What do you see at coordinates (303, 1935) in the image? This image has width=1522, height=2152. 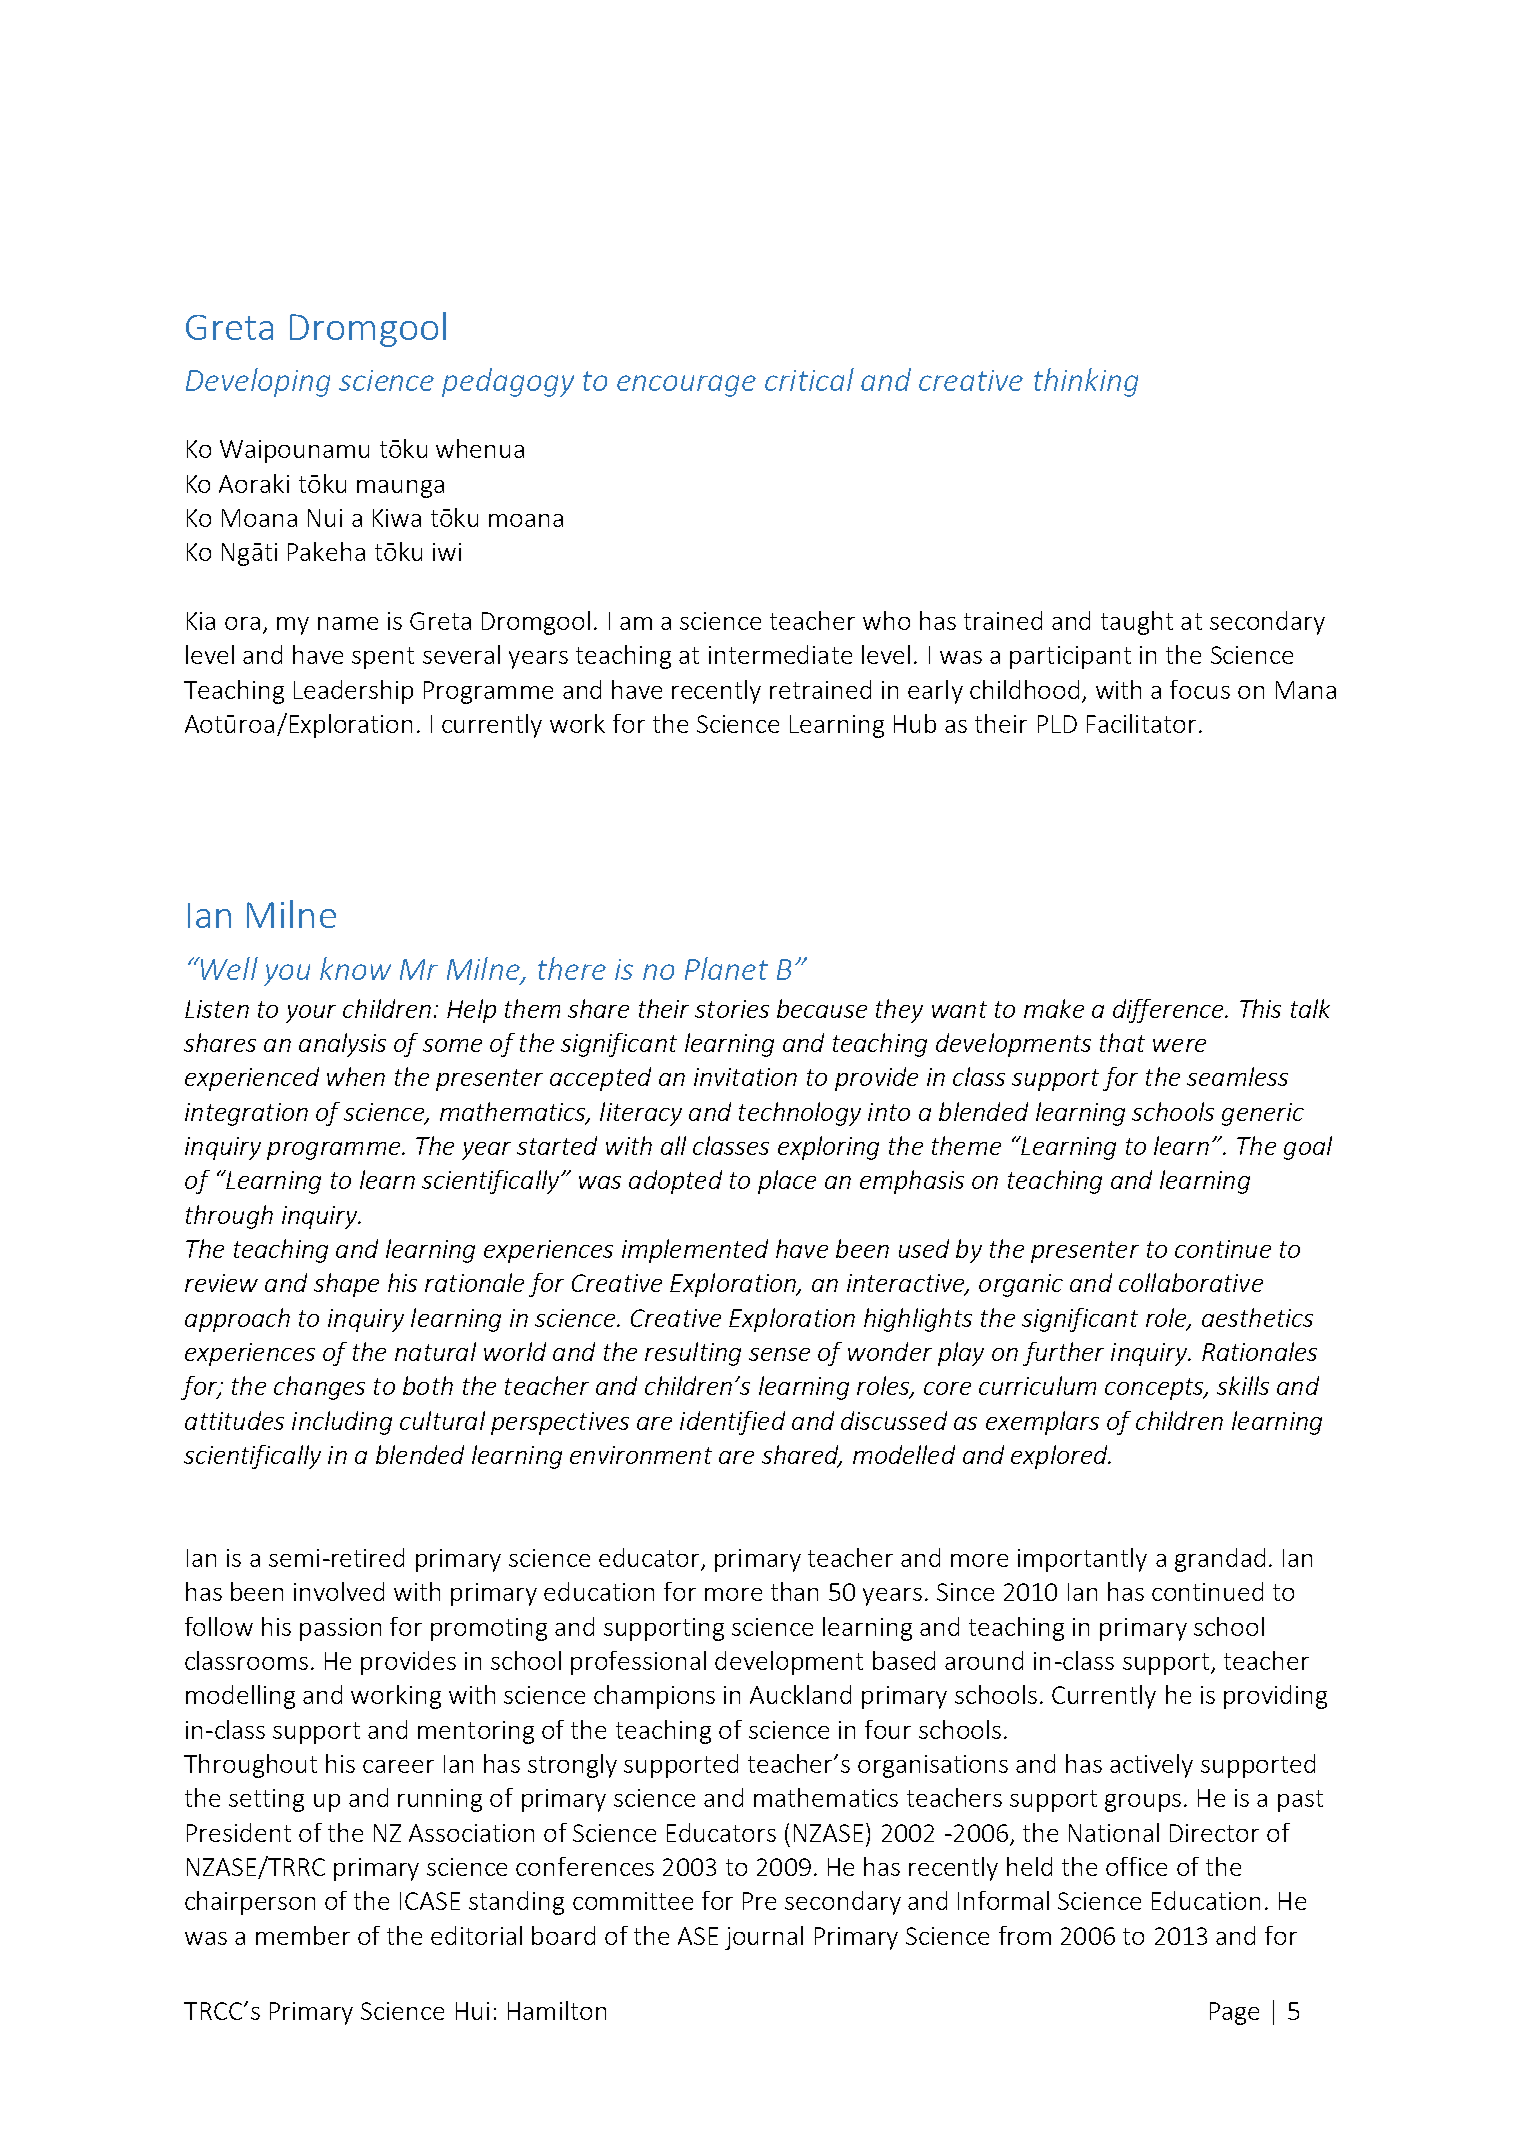 I see `member` at bounding box center [303, 1935].
